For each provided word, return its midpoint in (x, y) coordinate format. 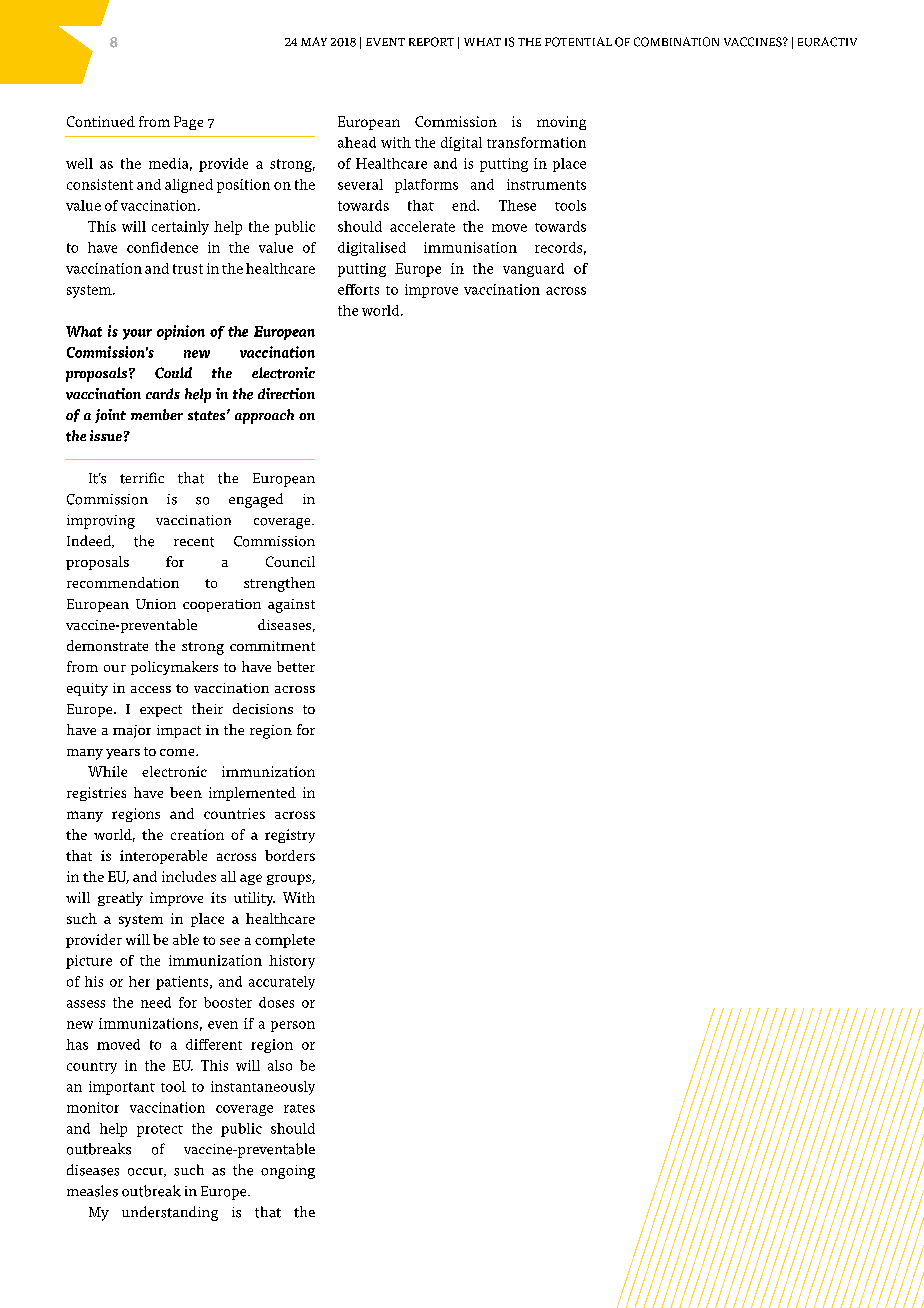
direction (286, 393)
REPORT (431, 42)
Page (188, 123)
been (186, 792)
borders (290, 855)
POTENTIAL (578, 42)
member (157, 414)
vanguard (533, 270)
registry (290, 836)
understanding (170, 1213)
